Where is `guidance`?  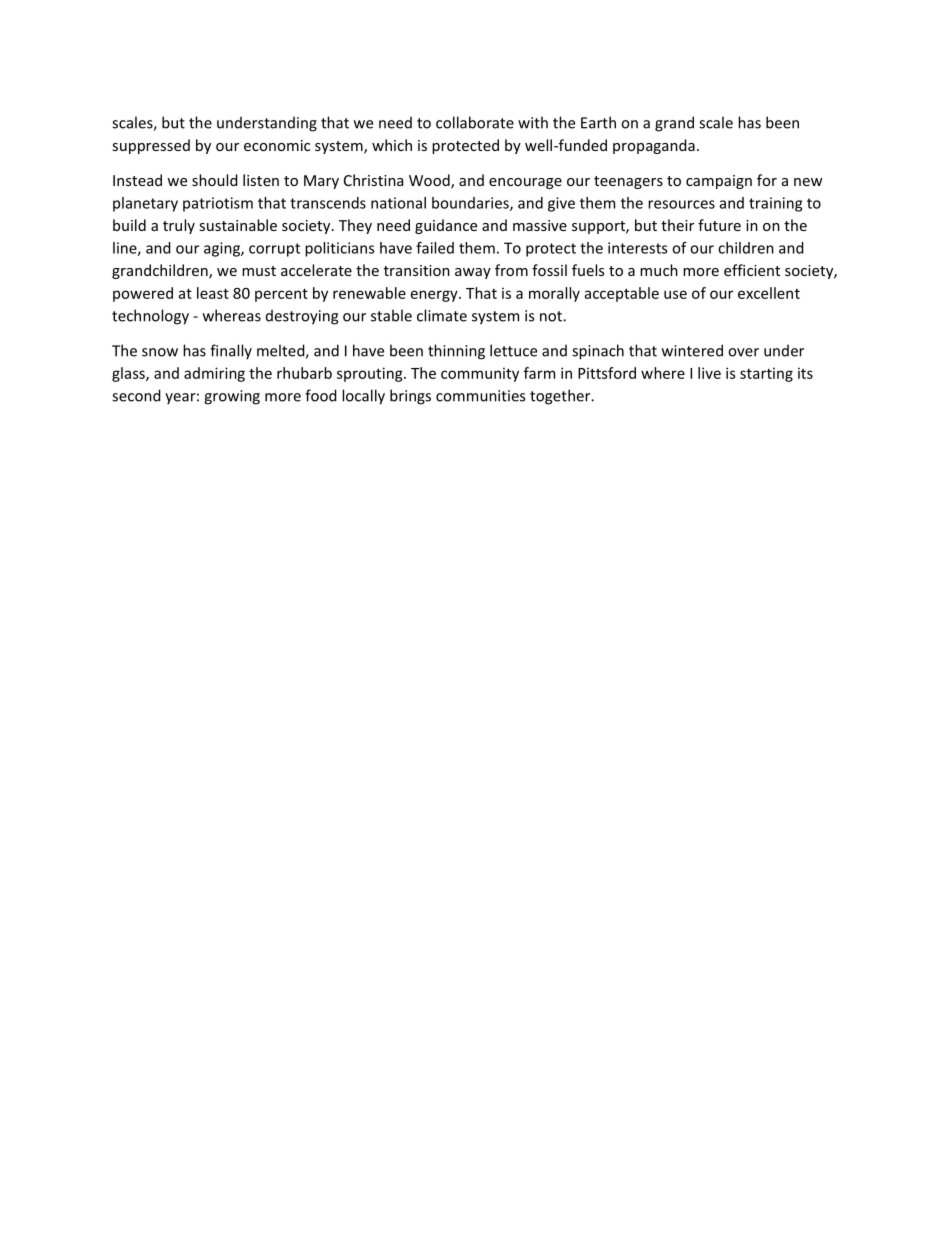
guidance is located at coordinates (446, 226).
